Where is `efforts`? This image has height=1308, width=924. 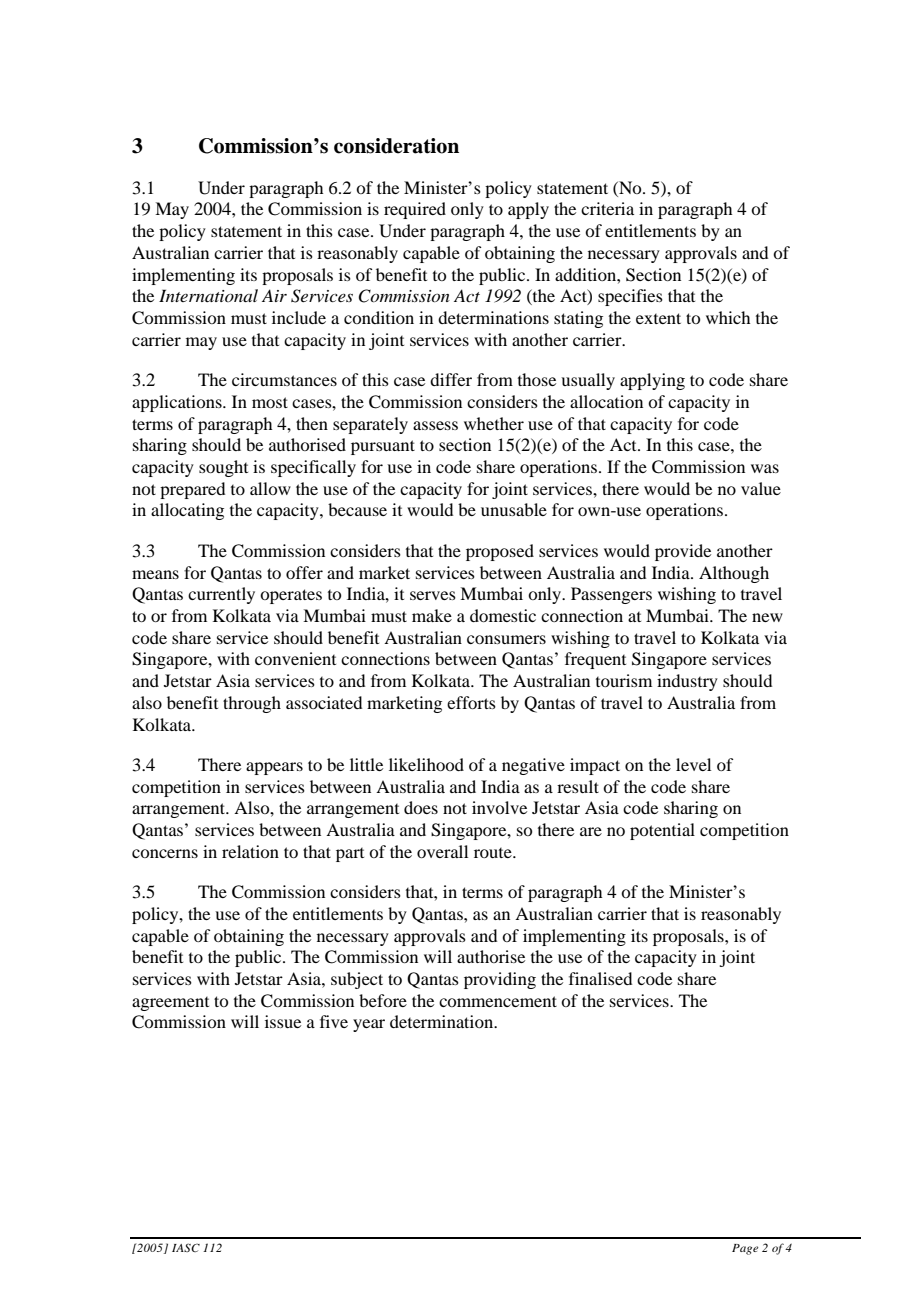
efforts is located at coordinates (471, 702).
